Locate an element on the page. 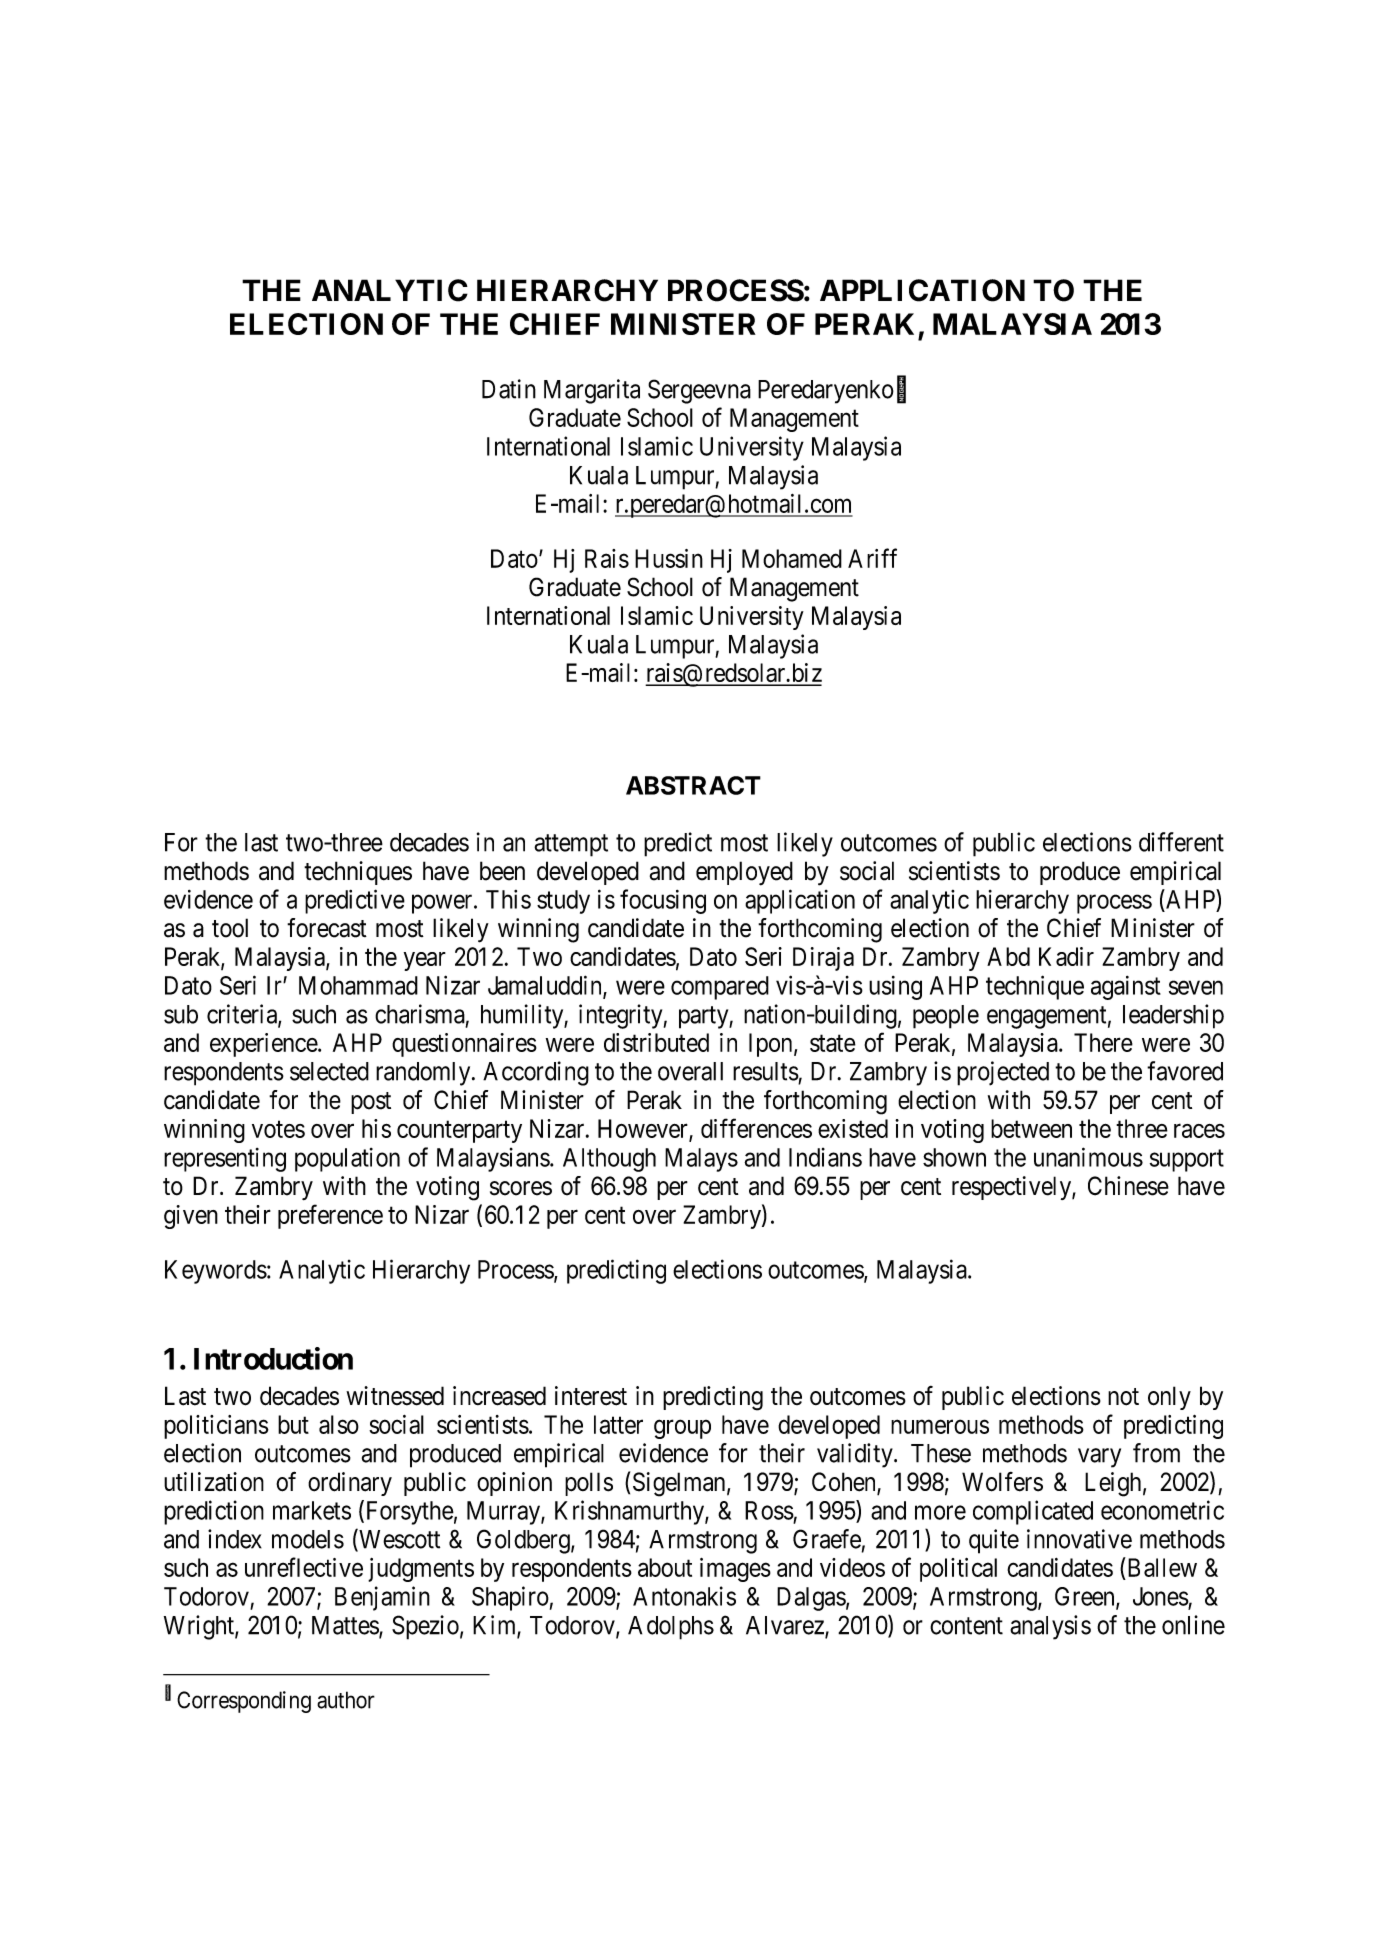 The width and height of the image is (1385, 1959). Mohamed is located at coordinates (792, 558).
